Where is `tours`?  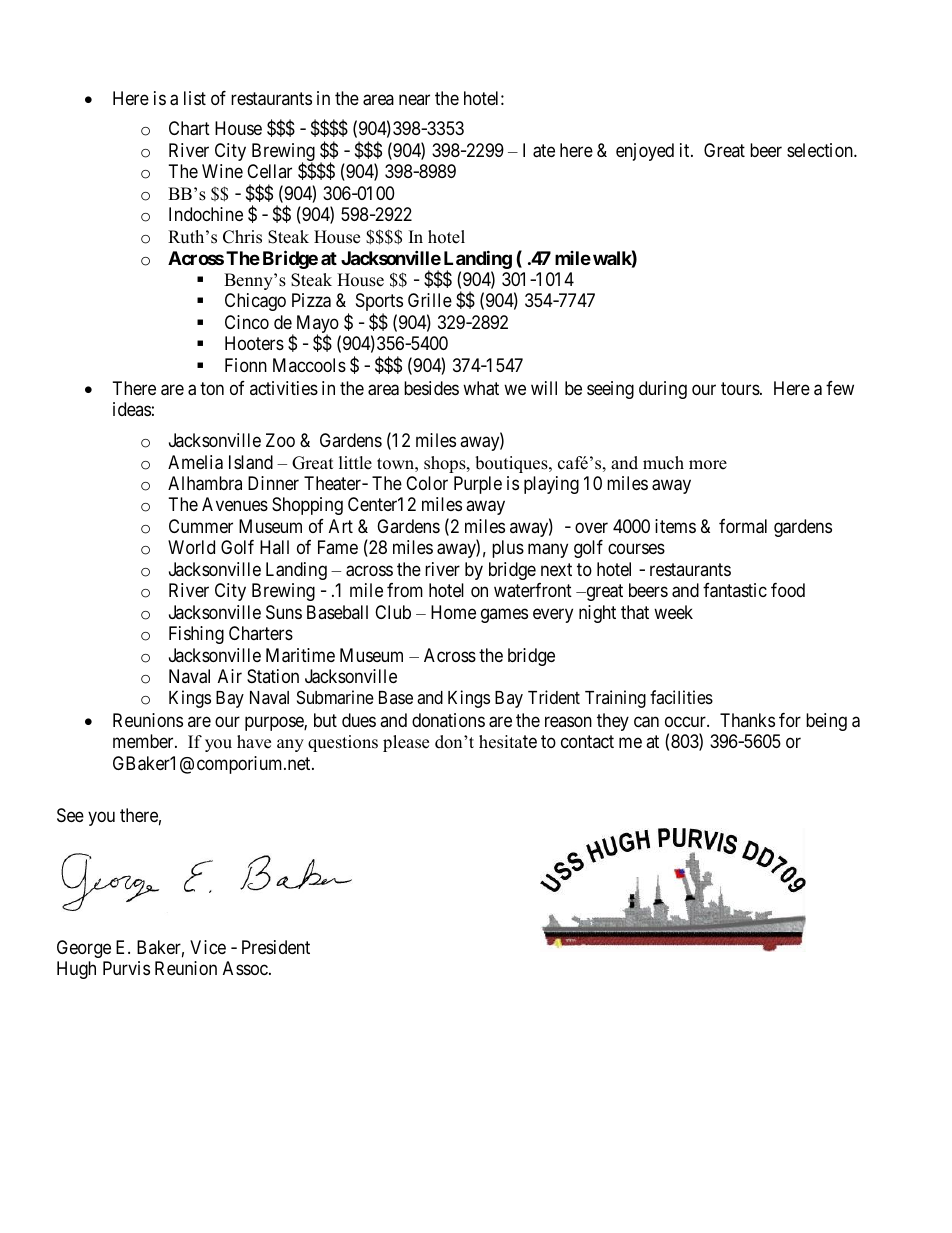
tours is located at coordinates (740, 388).
